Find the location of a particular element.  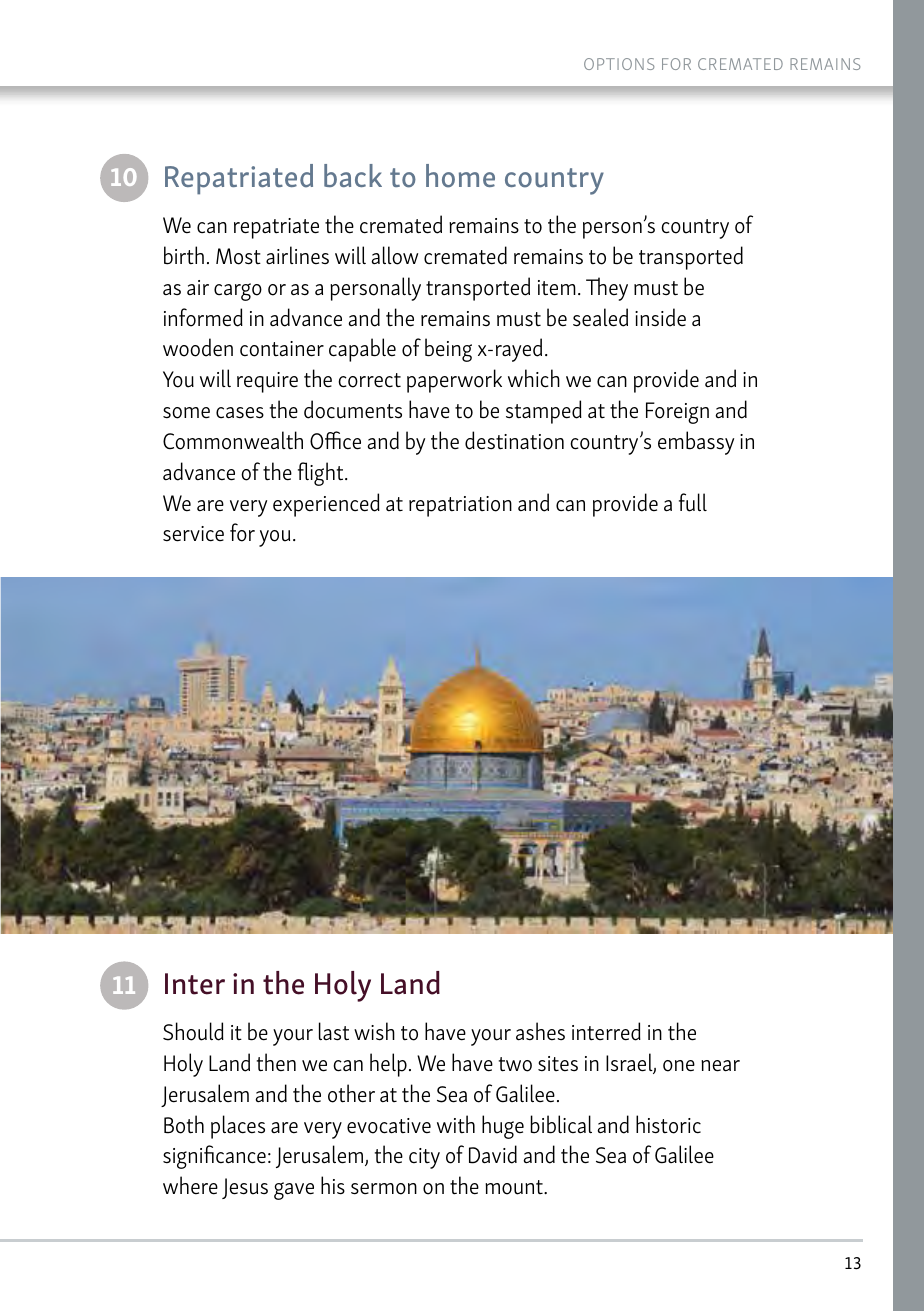

back is located at coordinates (353, 175).
